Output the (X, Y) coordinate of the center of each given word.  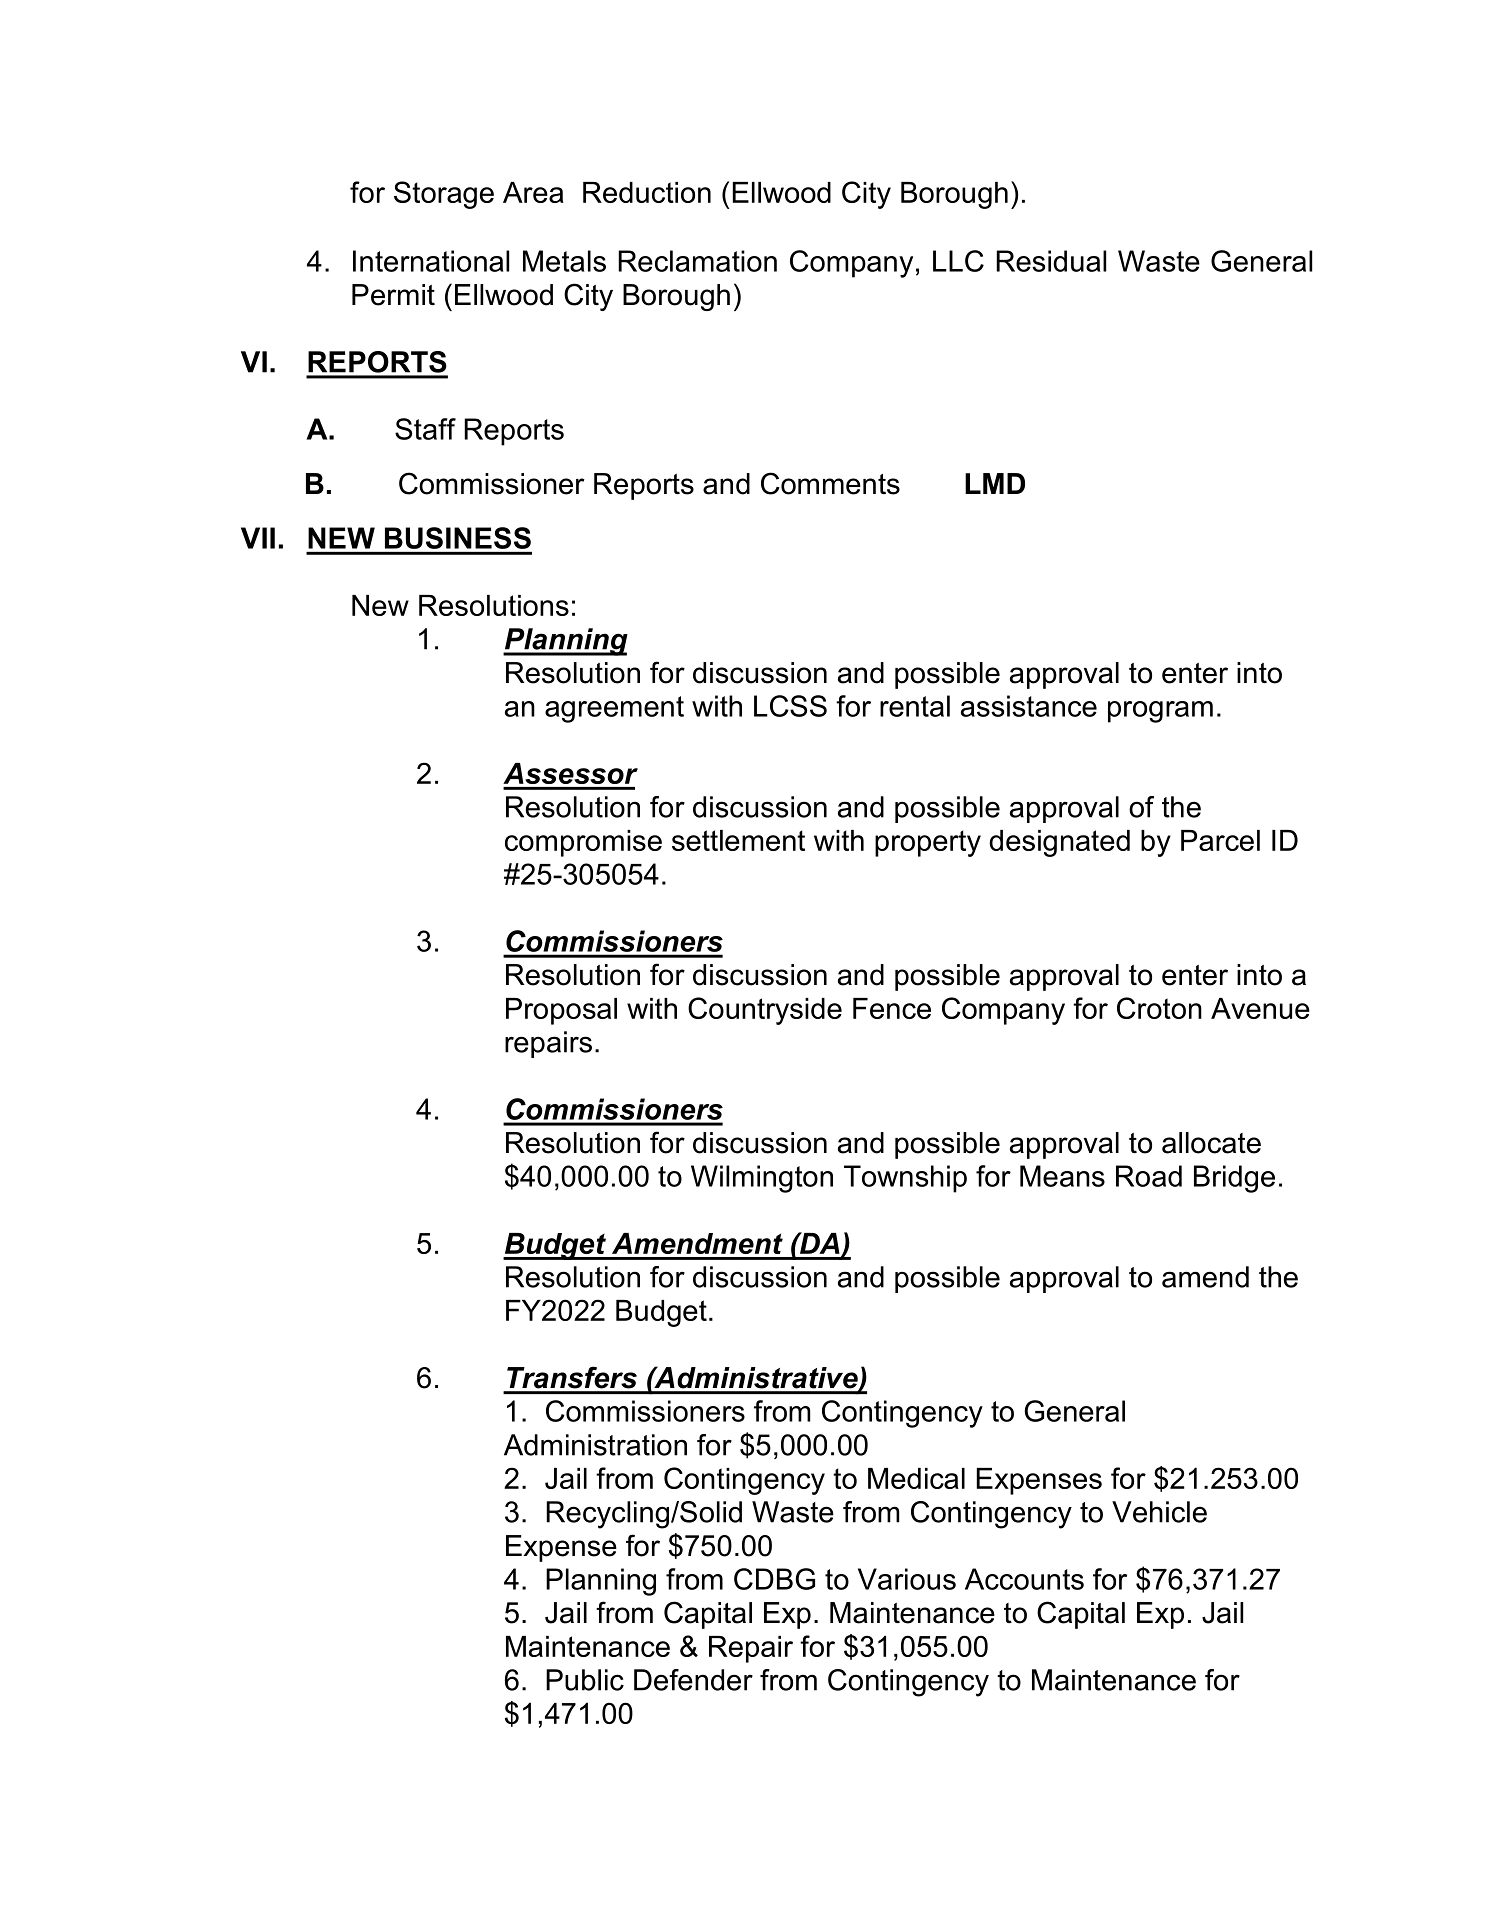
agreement (614, 709)
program (1160, 712)
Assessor (570, 773)
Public (585, 1680)
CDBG (774, 1579)
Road (1149, 1176)
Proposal (561, 1011)
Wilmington (762, 1179)
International (431, 261)
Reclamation (697, 261)
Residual (1051, 261)
